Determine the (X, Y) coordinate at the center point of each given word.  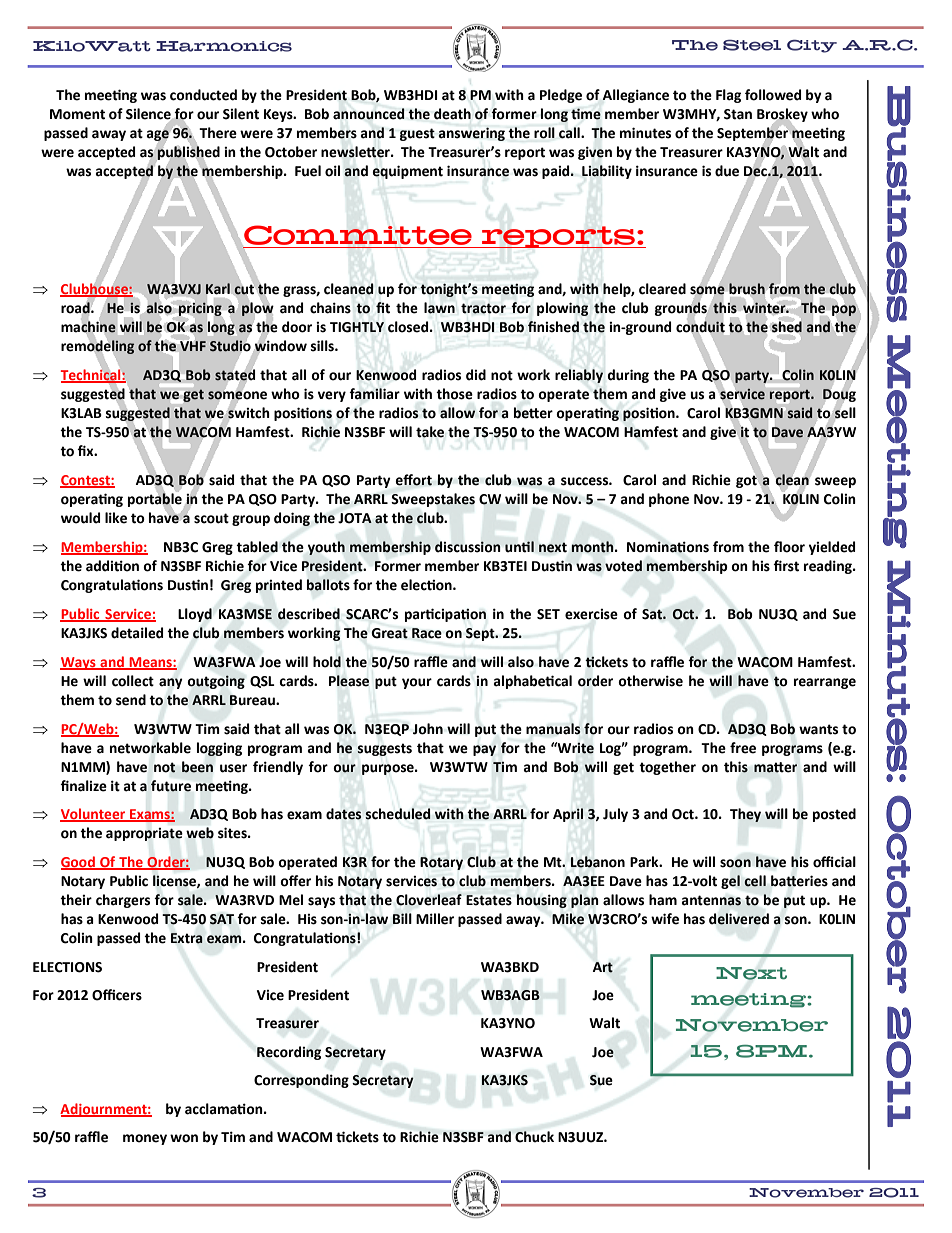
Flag (728, 96)
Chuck (534, 1137)
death (452, 114)
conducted (203, 95)
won (184, 1138)
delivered (739, 919)
